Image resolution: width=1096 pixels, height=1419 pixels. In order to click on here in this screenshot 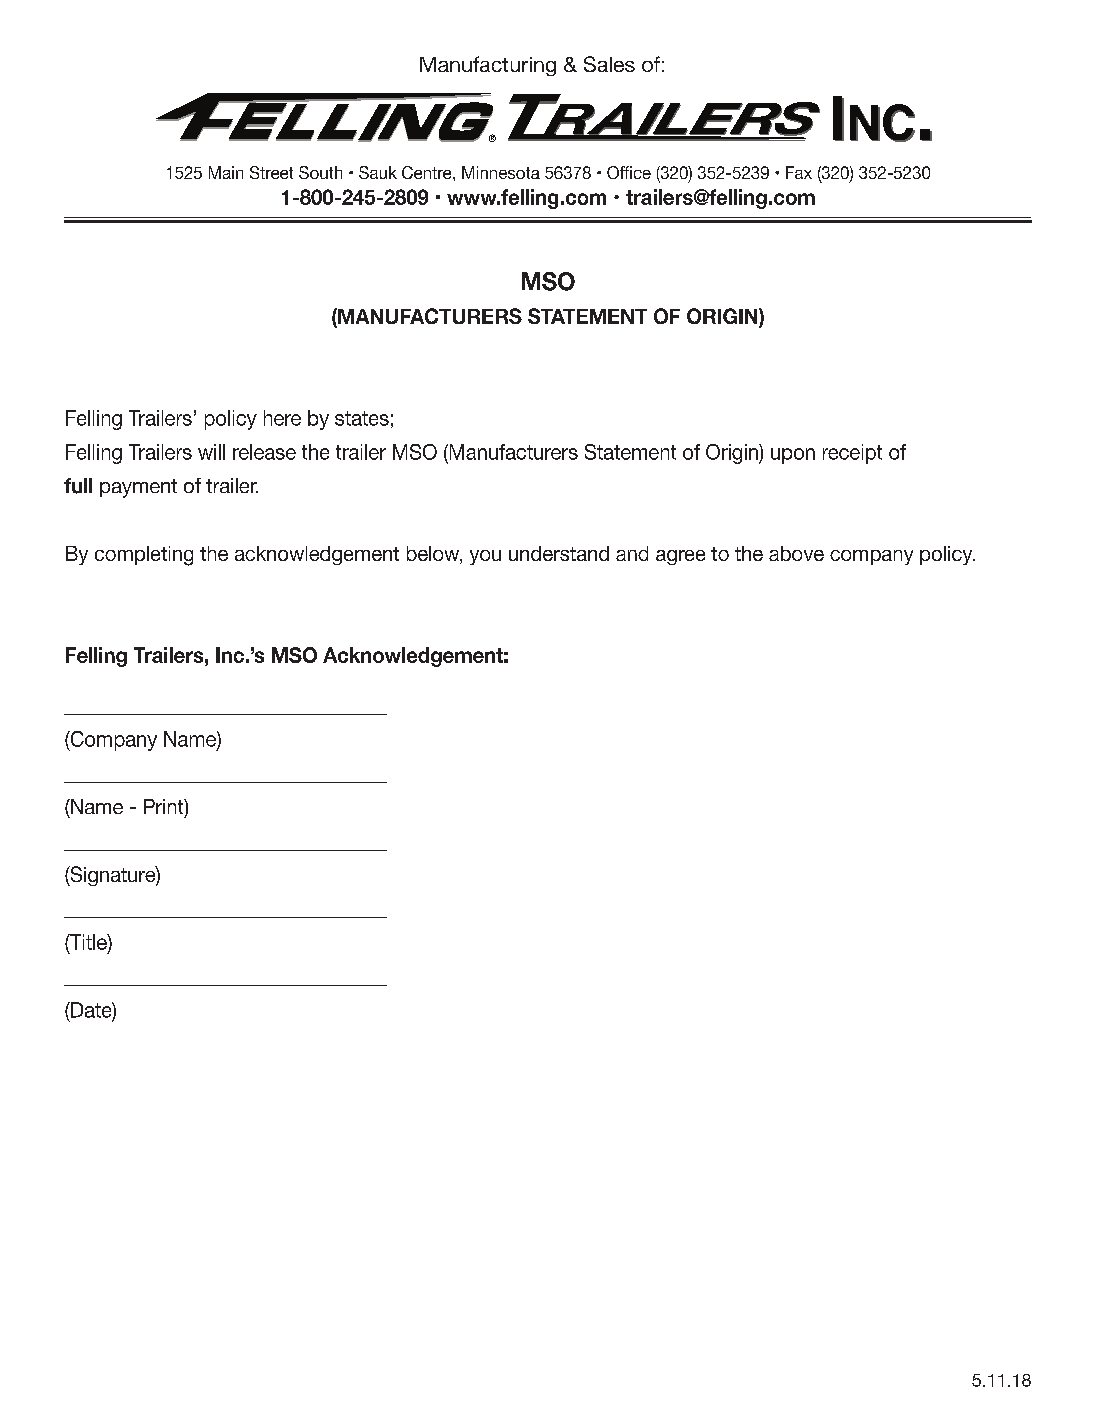, I will do `click(282, 418)`.
